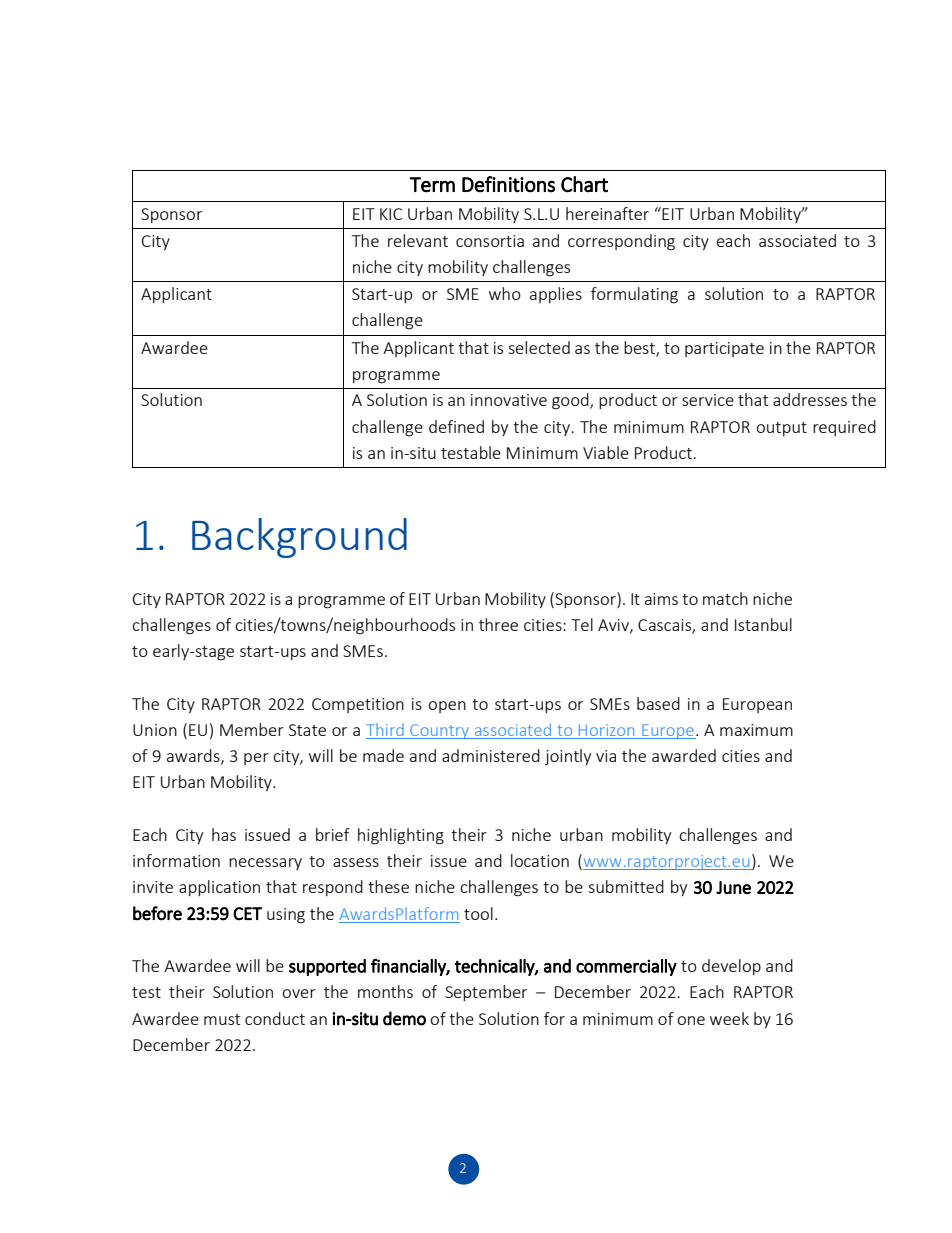  Describe the element at coordinates (607, 213) in the document. I see `hereinafter` at that location.
